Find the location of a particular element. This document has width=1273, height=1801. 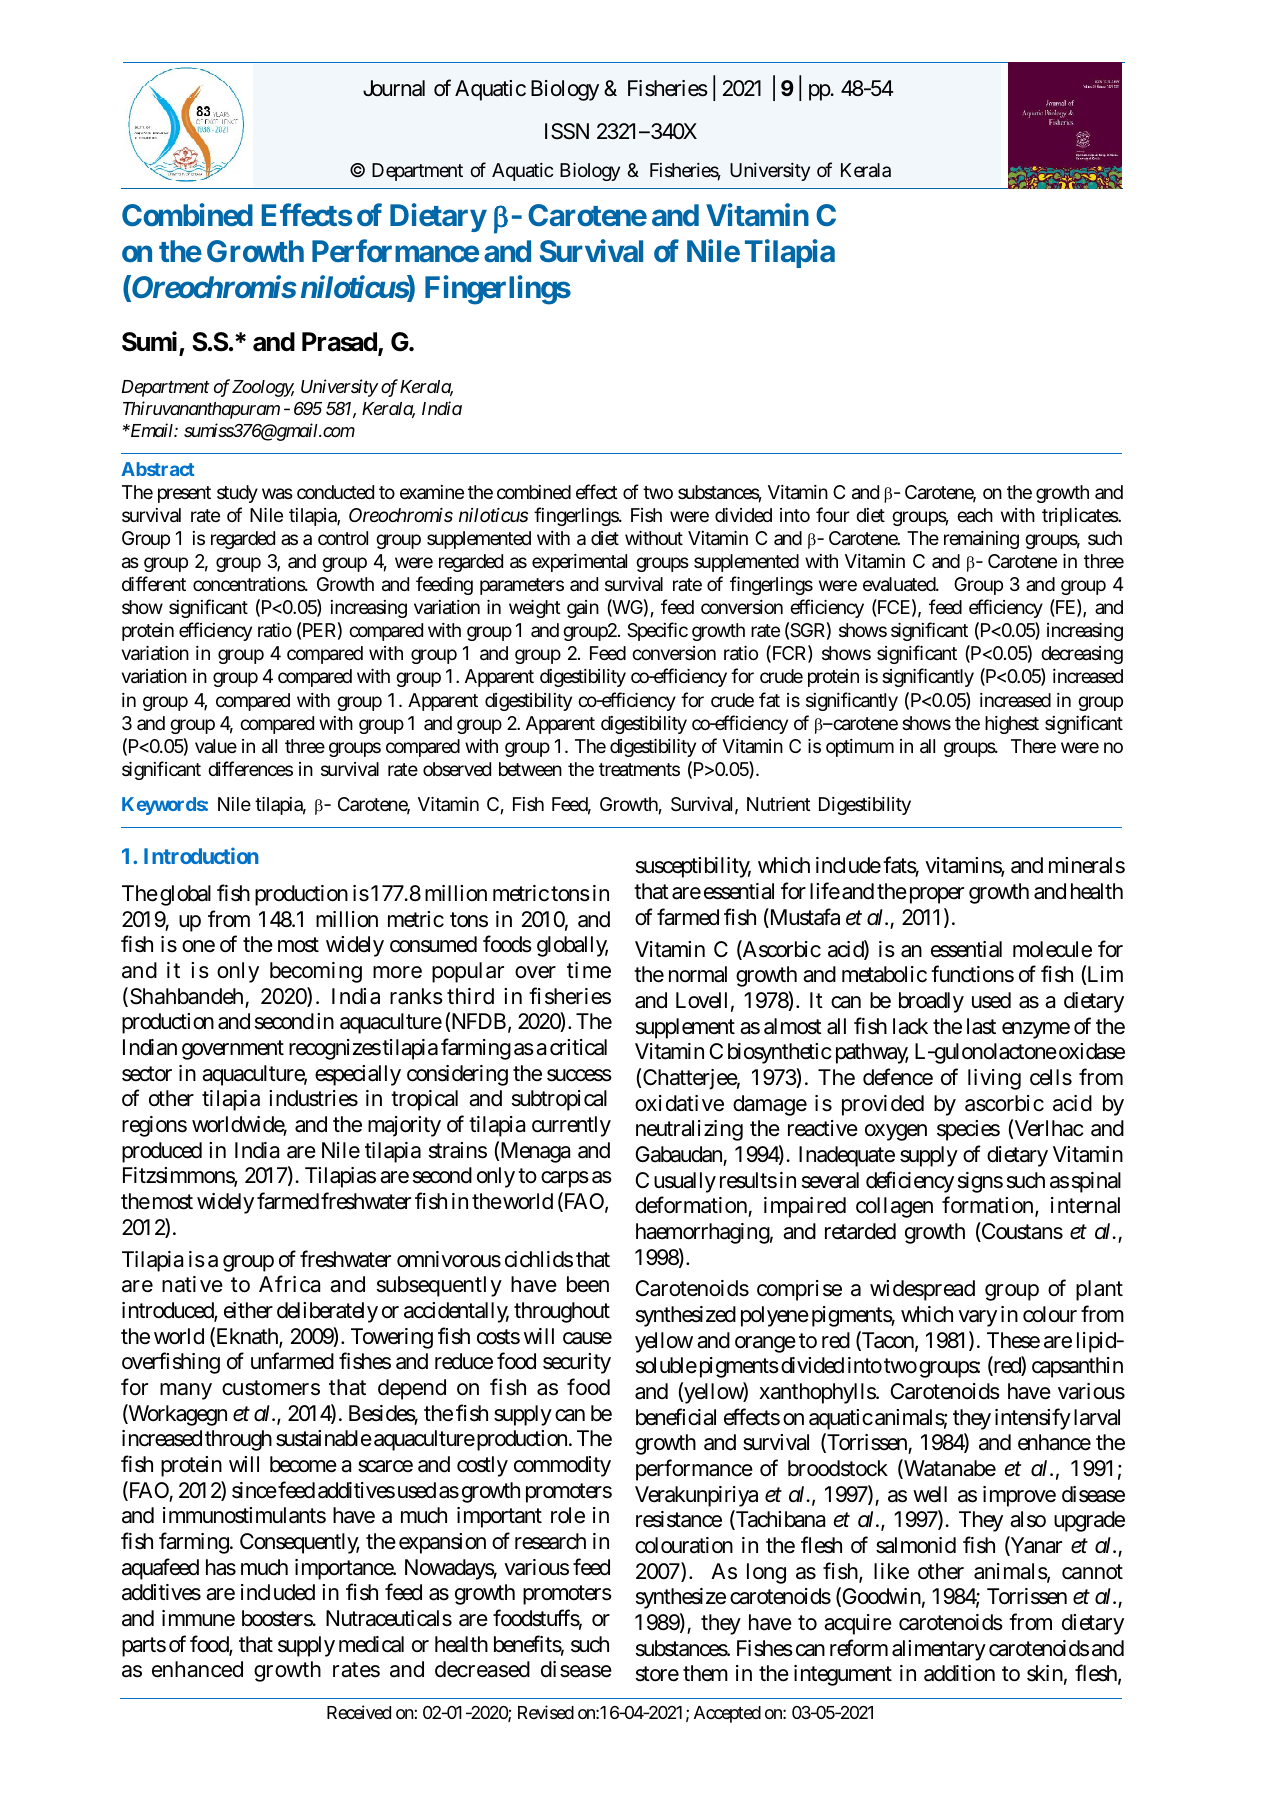

remaining is located at coordinates (981, 540).
